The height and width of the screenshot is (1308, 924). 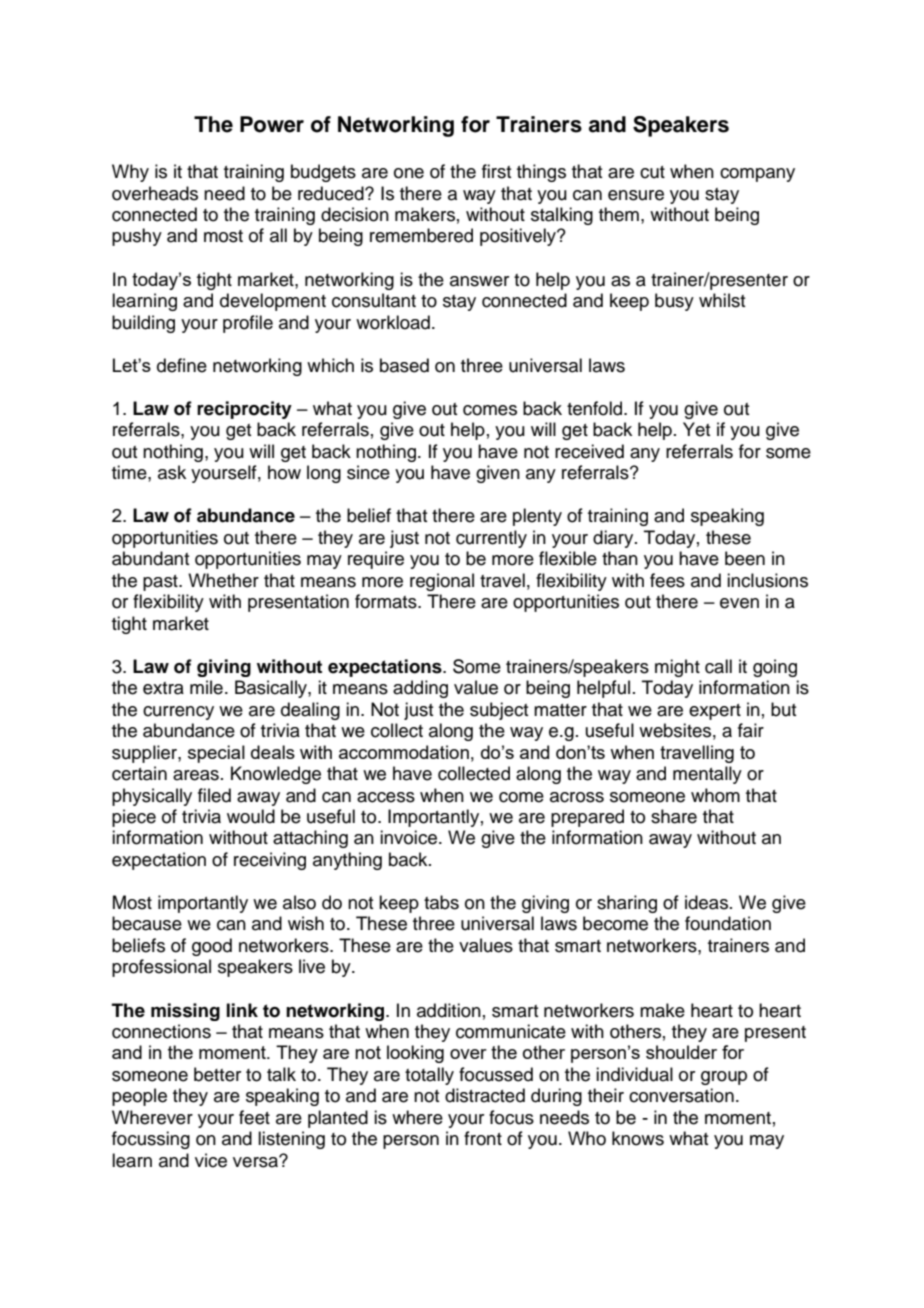 I want to click on Power, so click(x=272, y=124).
